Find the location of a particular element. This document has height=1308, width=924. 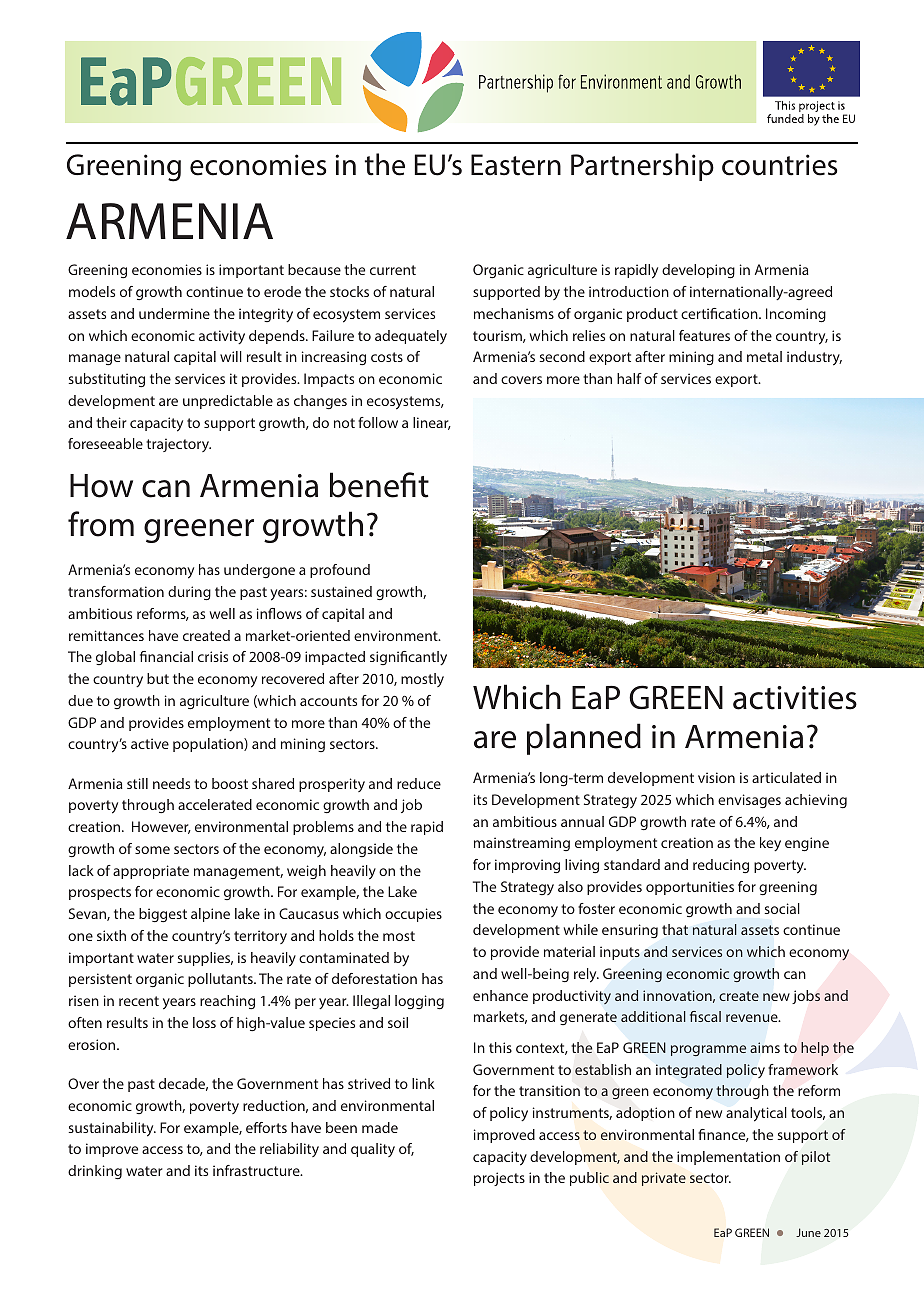

models is located at coordinates (92, 291).
